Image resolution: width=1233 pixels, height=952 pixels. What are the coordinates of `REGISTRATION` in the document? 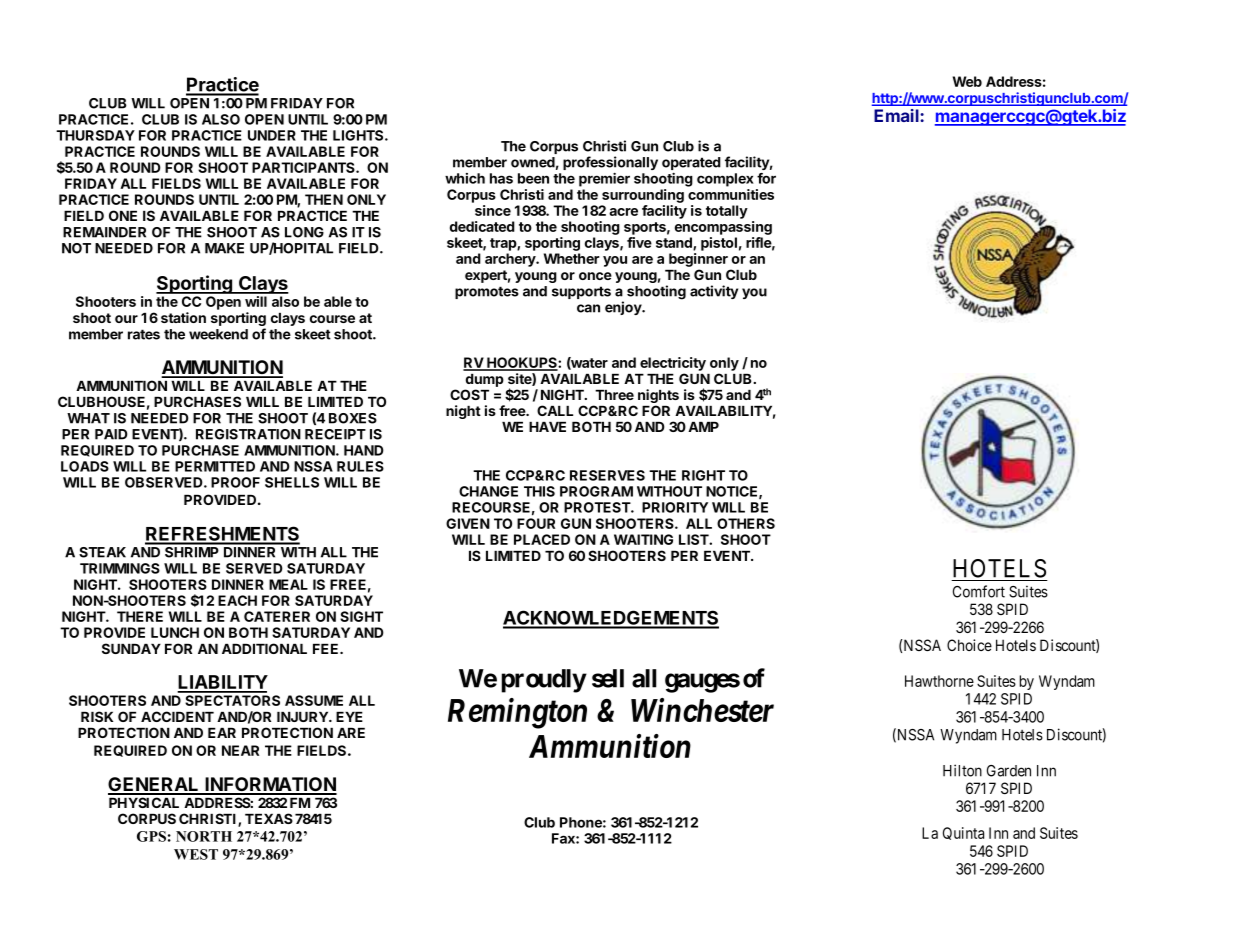 It's located at (248, 434).
